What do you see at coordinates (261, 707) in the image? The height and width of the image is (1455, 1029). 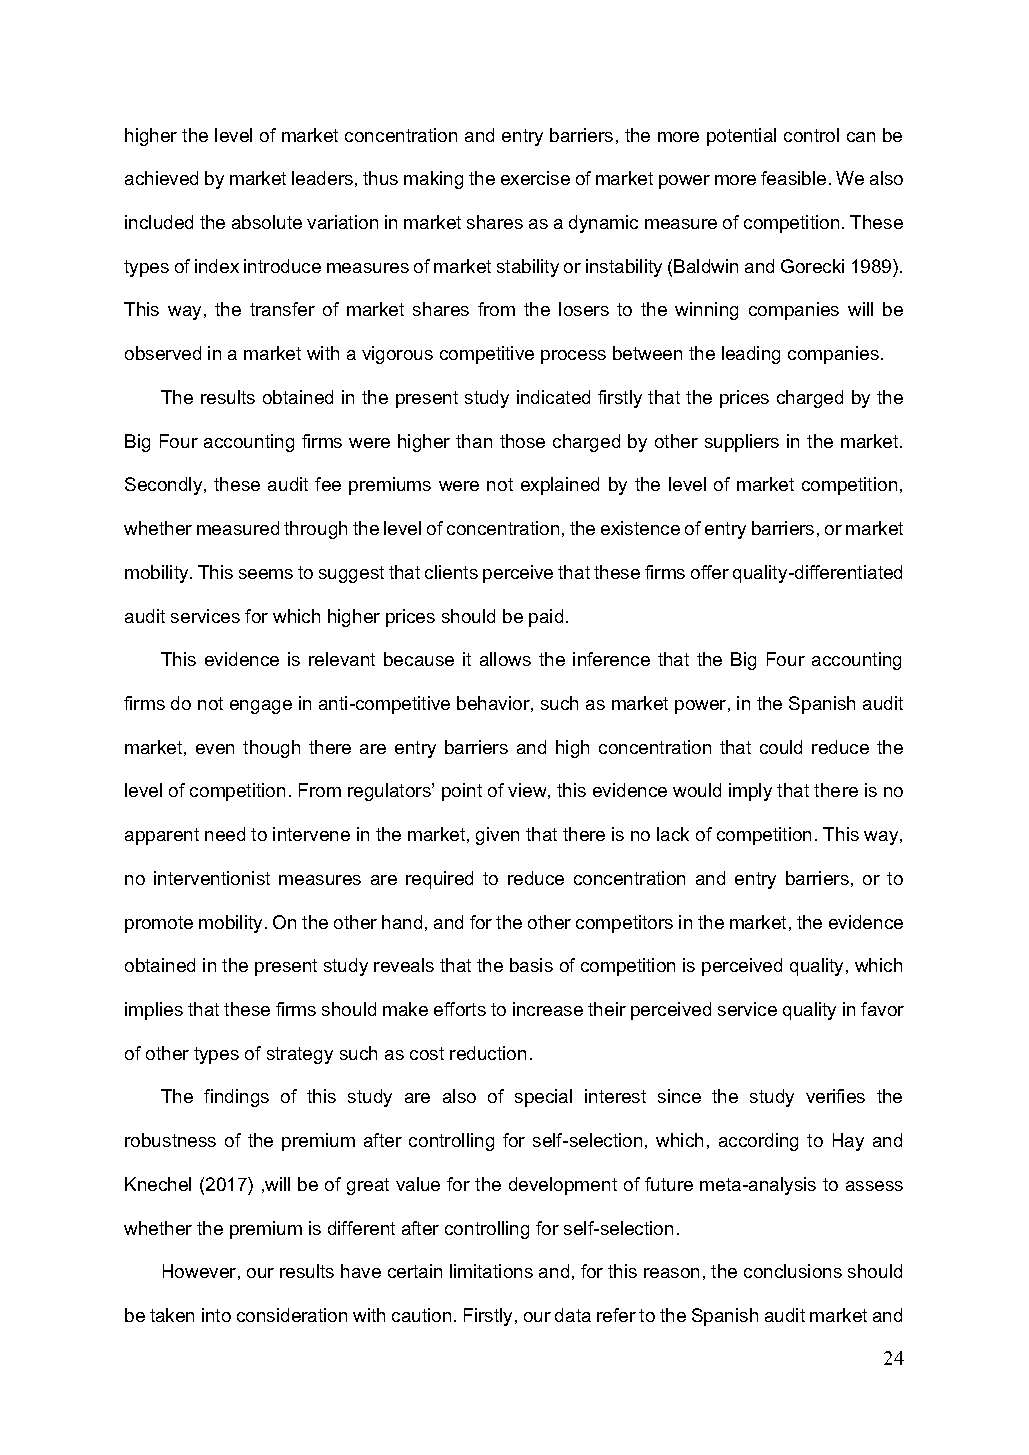 I see `engage` at bounding box center [261, 707].
